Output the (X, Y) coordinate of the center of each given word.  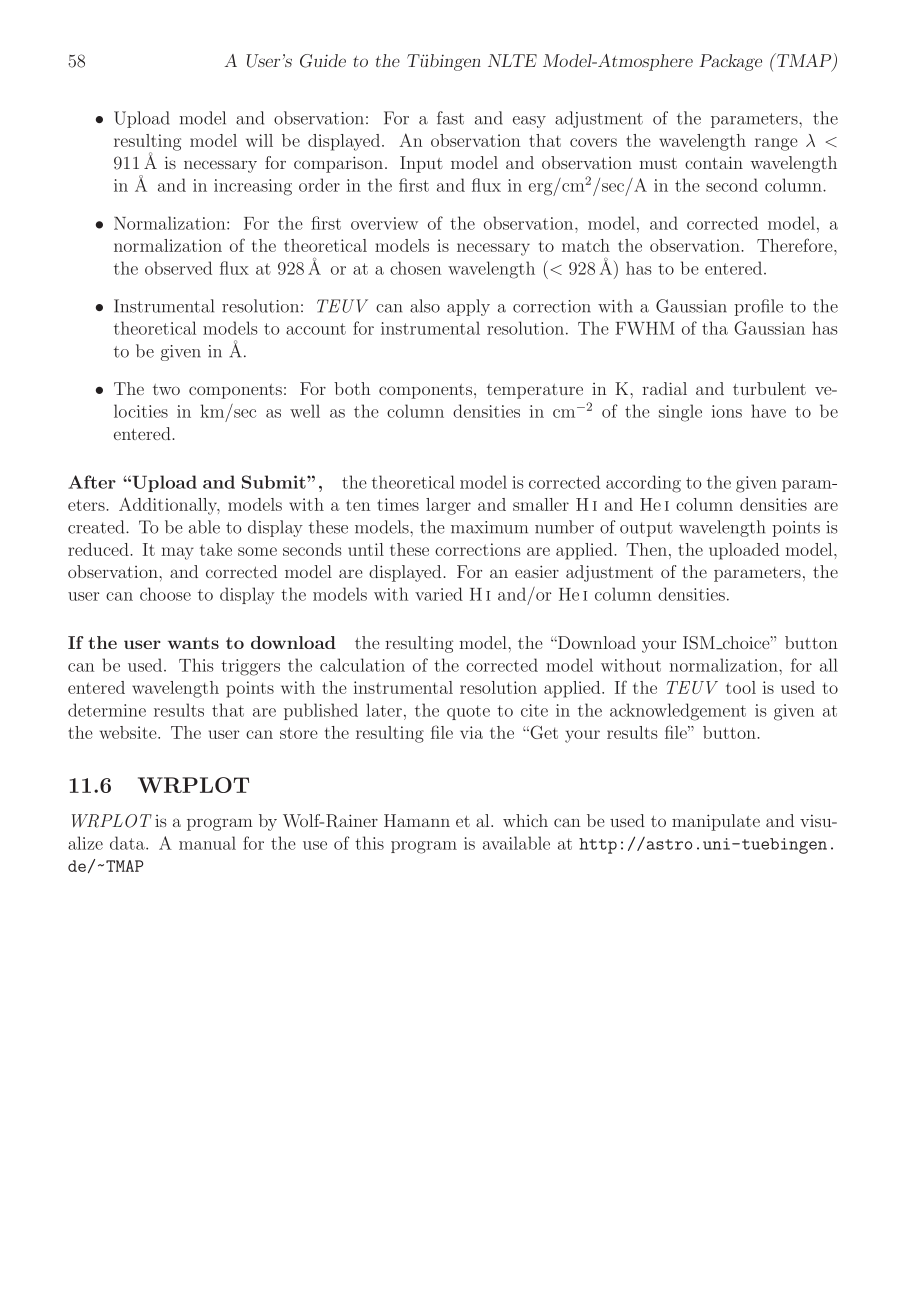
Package (730, 62)
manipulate (716, 822)
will (259, 140)
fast (450, 118)
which (525, 820)
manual (207, 843)
